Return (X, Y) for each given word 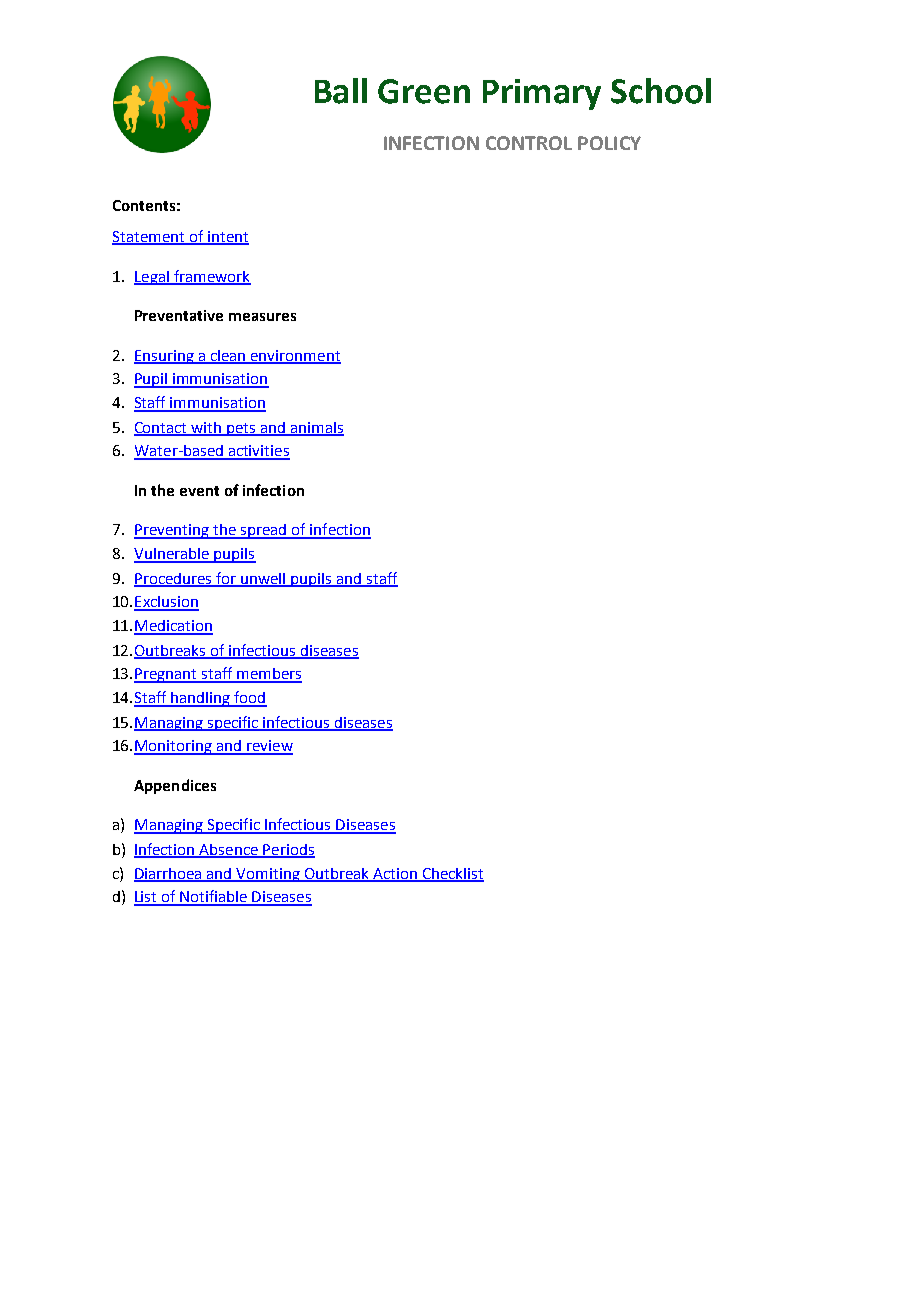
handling (200, 699)
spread (263, 531)
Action (395, 874)
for (226, 579)
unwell (263, 579)
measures (262, 317)
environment (295, 356)
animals (316, 428)
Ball (341, 91)
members (268, 675)
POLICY (609, 143)
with (207, 428)
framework (211, 277)
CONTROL (529, 143)
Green (424, 91)
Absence (229, 850)
